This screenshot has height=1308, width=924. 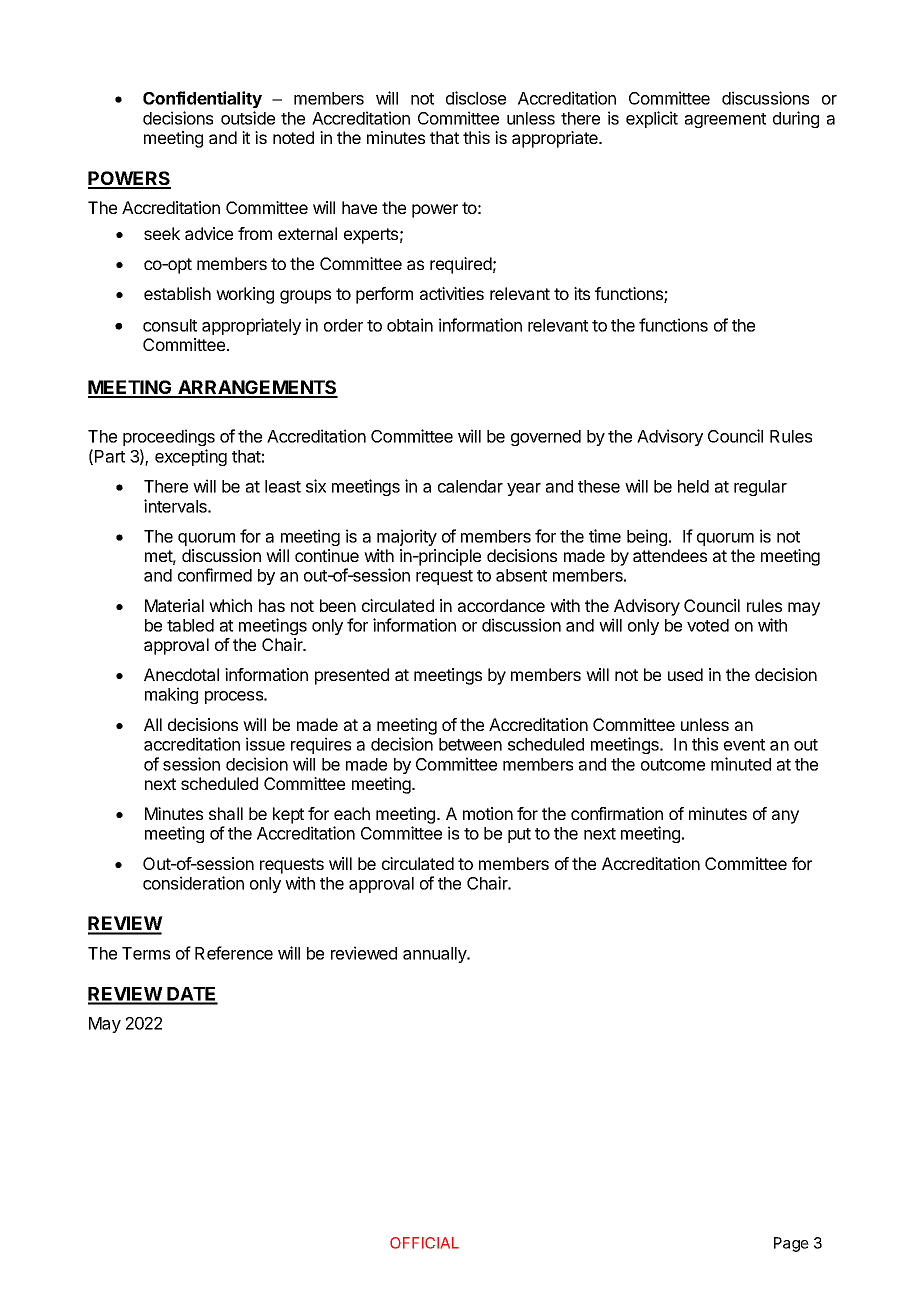 I want to click on Confidentiality, so click(x=202, y=99).
